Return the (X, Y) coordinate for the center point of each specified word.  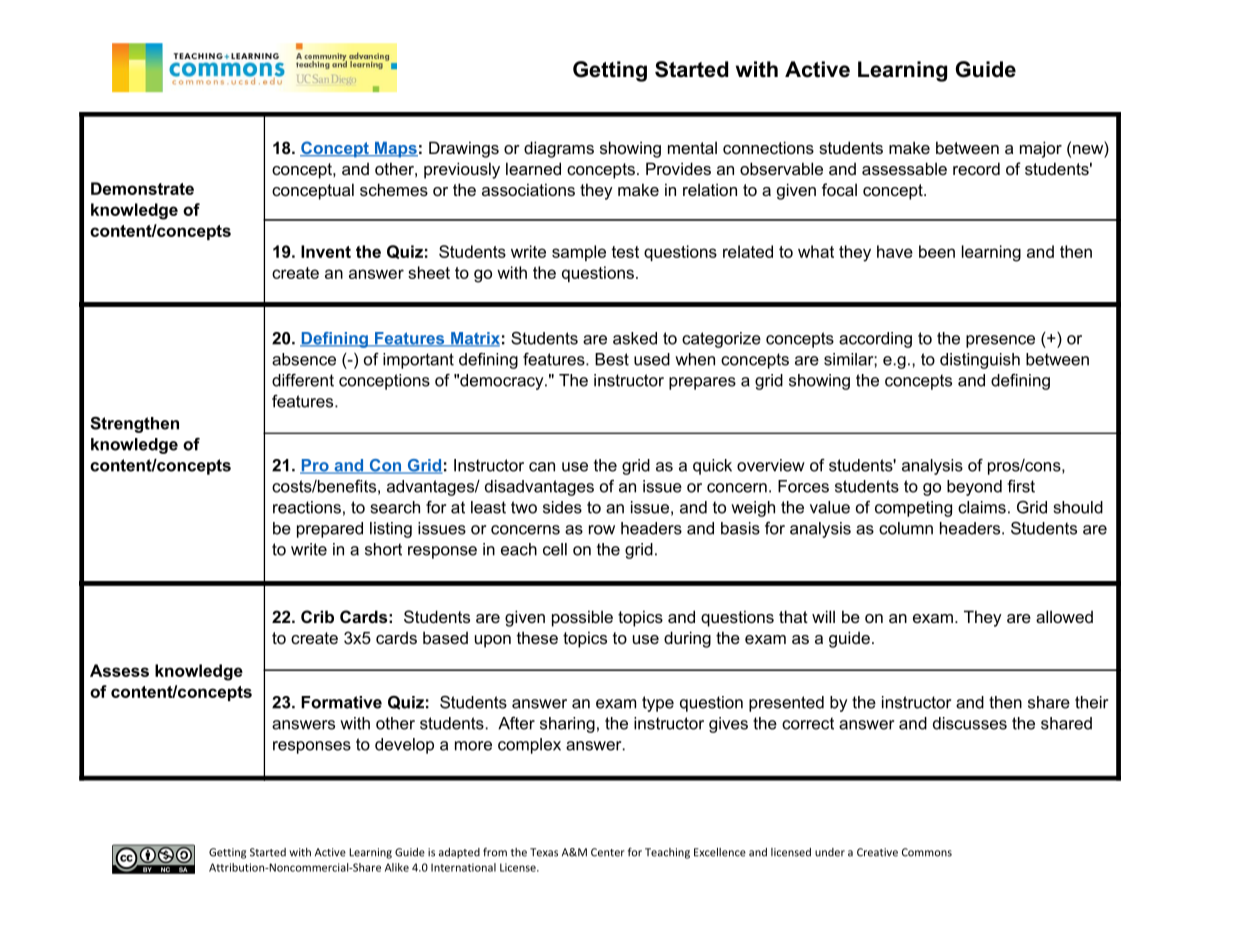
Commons (927, 852)
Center (608, 852)
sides (562, 507)
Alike (397, 867)
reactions (307, 507)
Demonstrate (142, 188)
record (976, 168)
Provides (678, 168)
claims (982, 507)
